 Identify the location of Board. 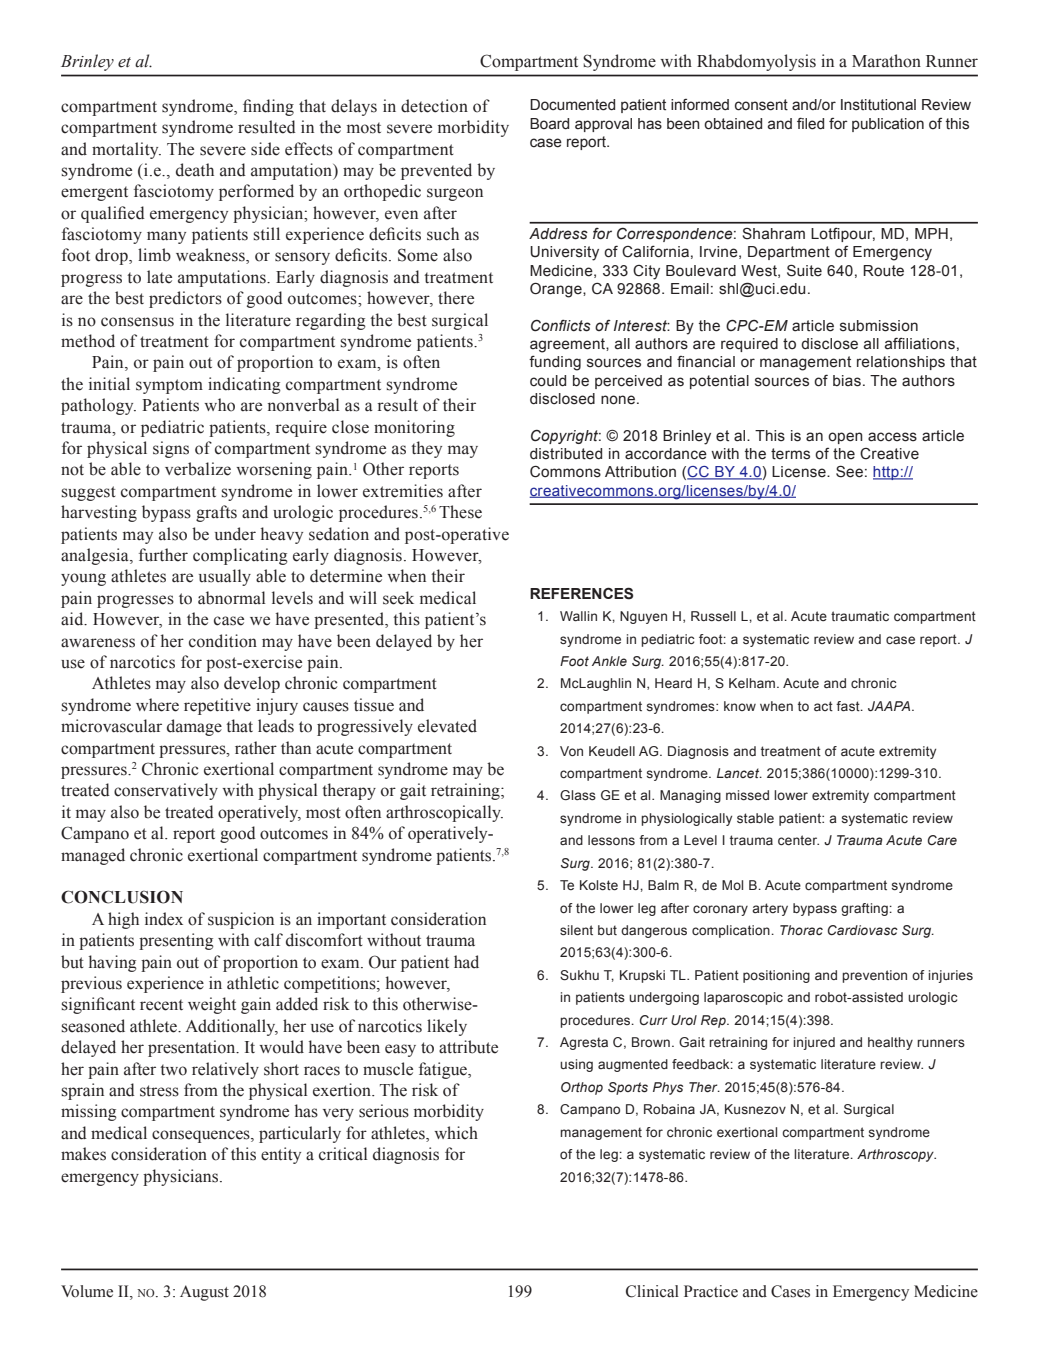
(549, 124).
